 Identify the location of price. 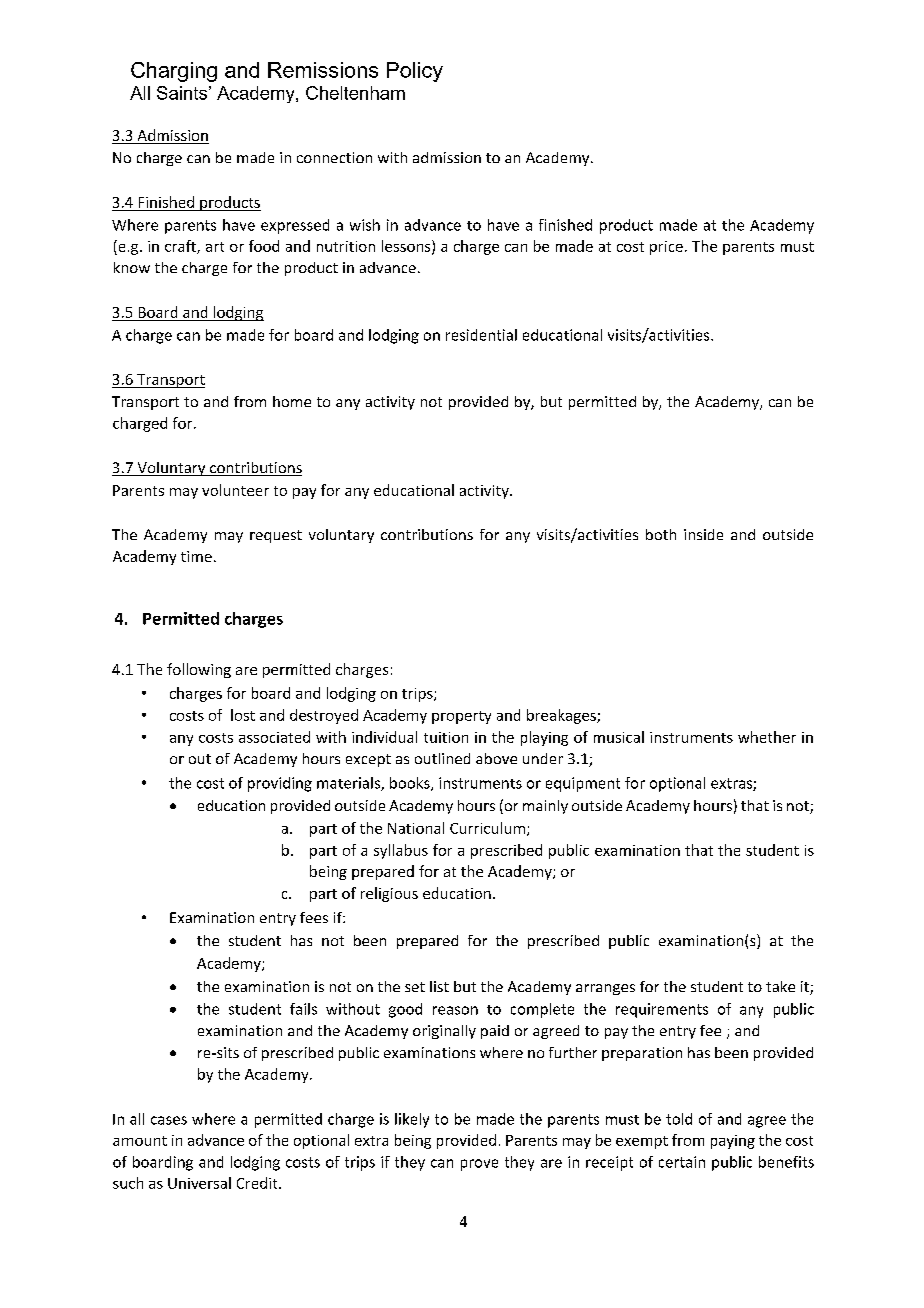
(666, 248).
